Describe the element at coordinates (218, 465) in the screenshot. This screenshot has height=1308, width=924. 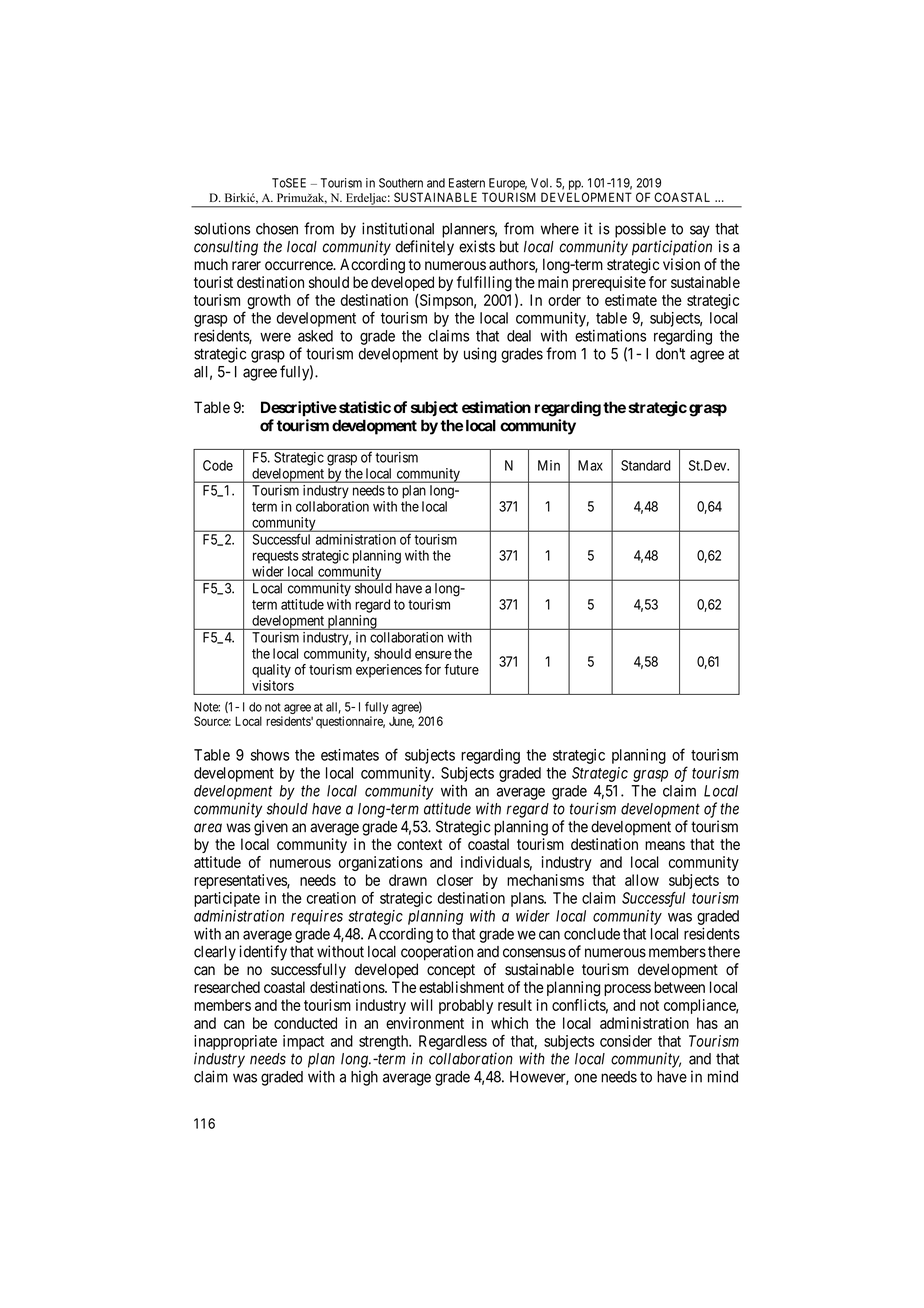
I see `Code` at that location.
